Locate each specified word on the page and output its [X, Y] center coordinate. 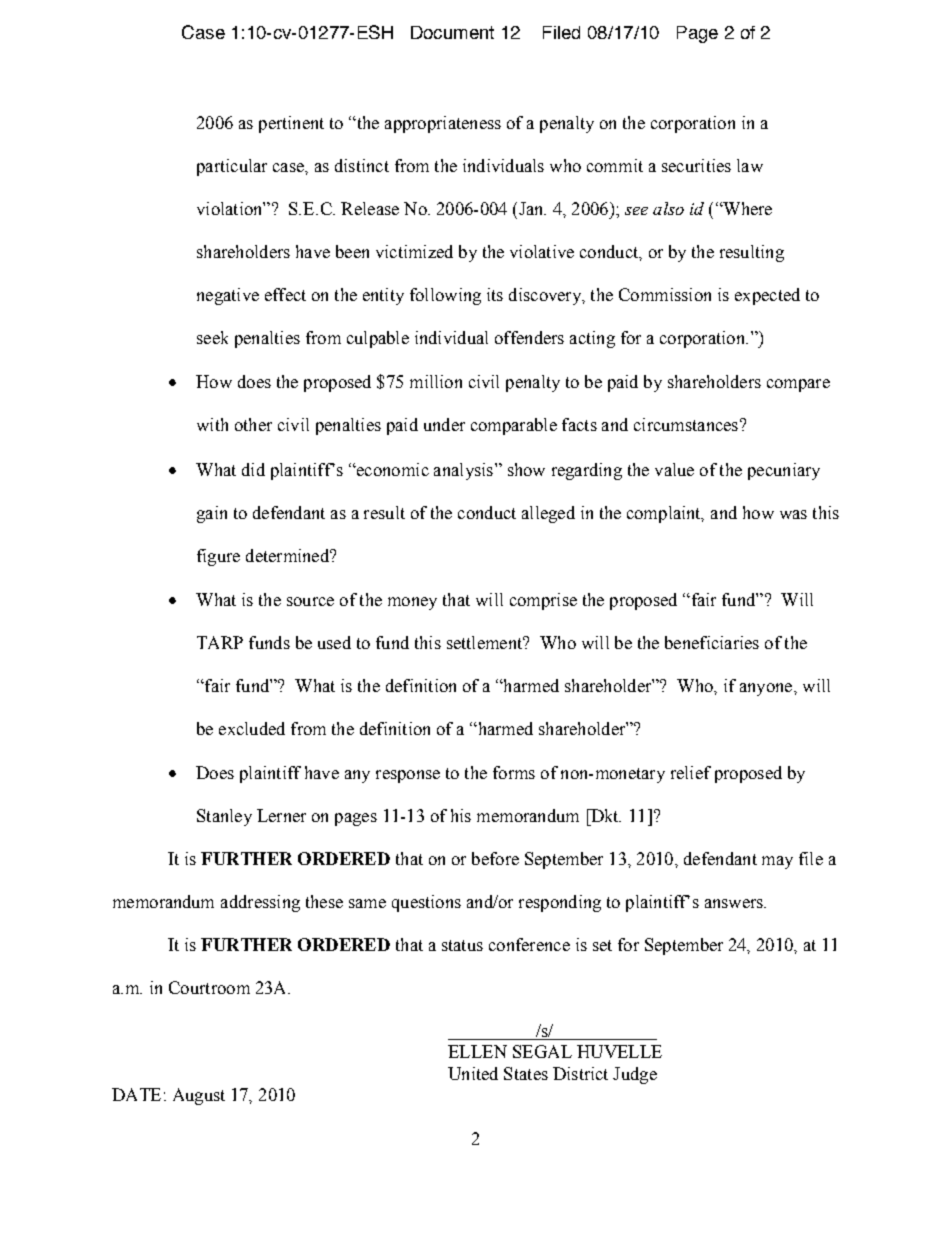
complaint [665, 514]
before [495, 858]
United [473, 1073]
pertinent [291, 124]
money [412, 603]
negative [228, 296]
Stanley [224, 817]
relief [691, 772]
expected [767, 296]
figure [218, 557]
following [445, 296]
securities [696, 165]
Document [452, 32]
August [199, 1096]
